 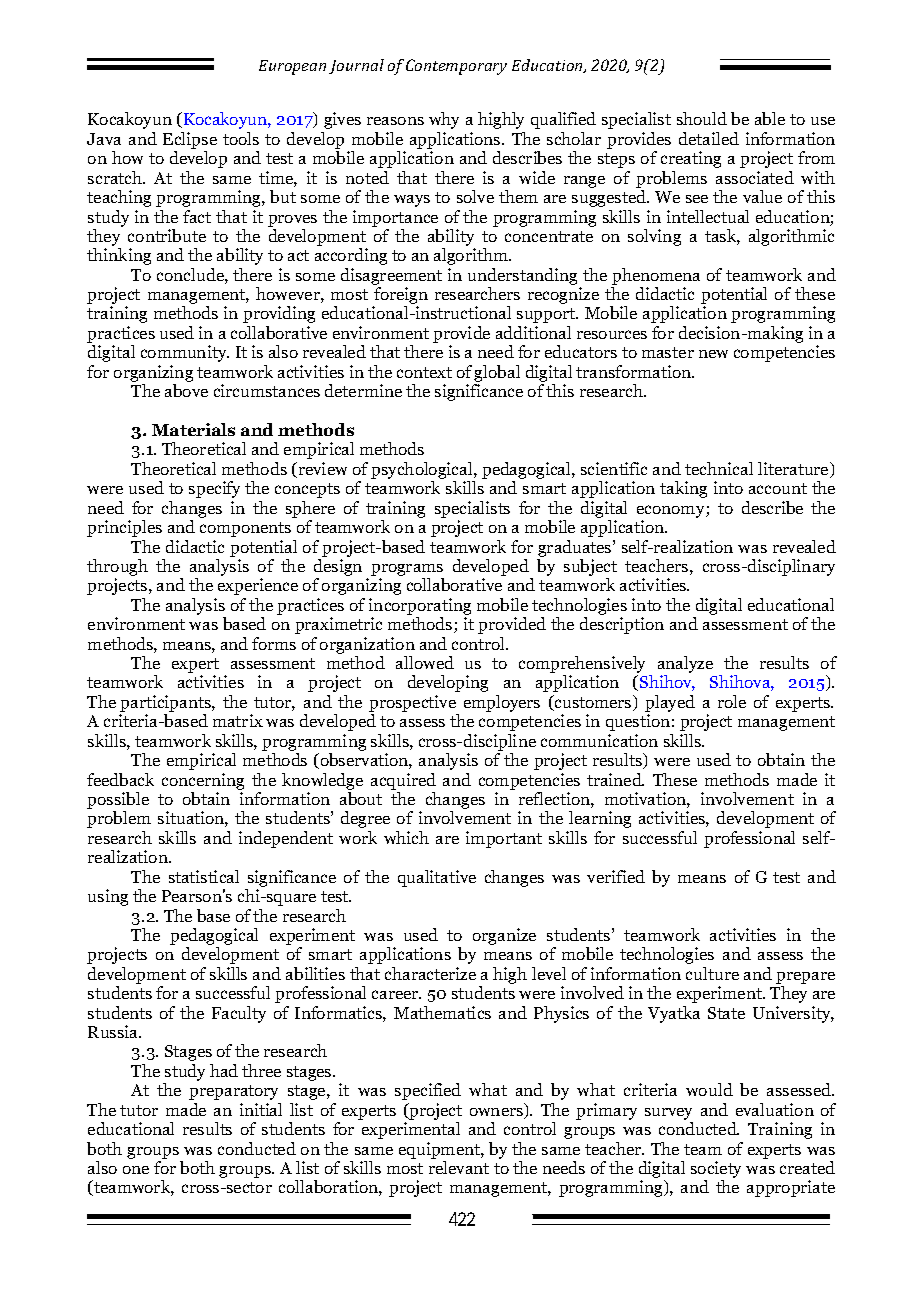 I want to click on technical, so click(x=719, y=468).
